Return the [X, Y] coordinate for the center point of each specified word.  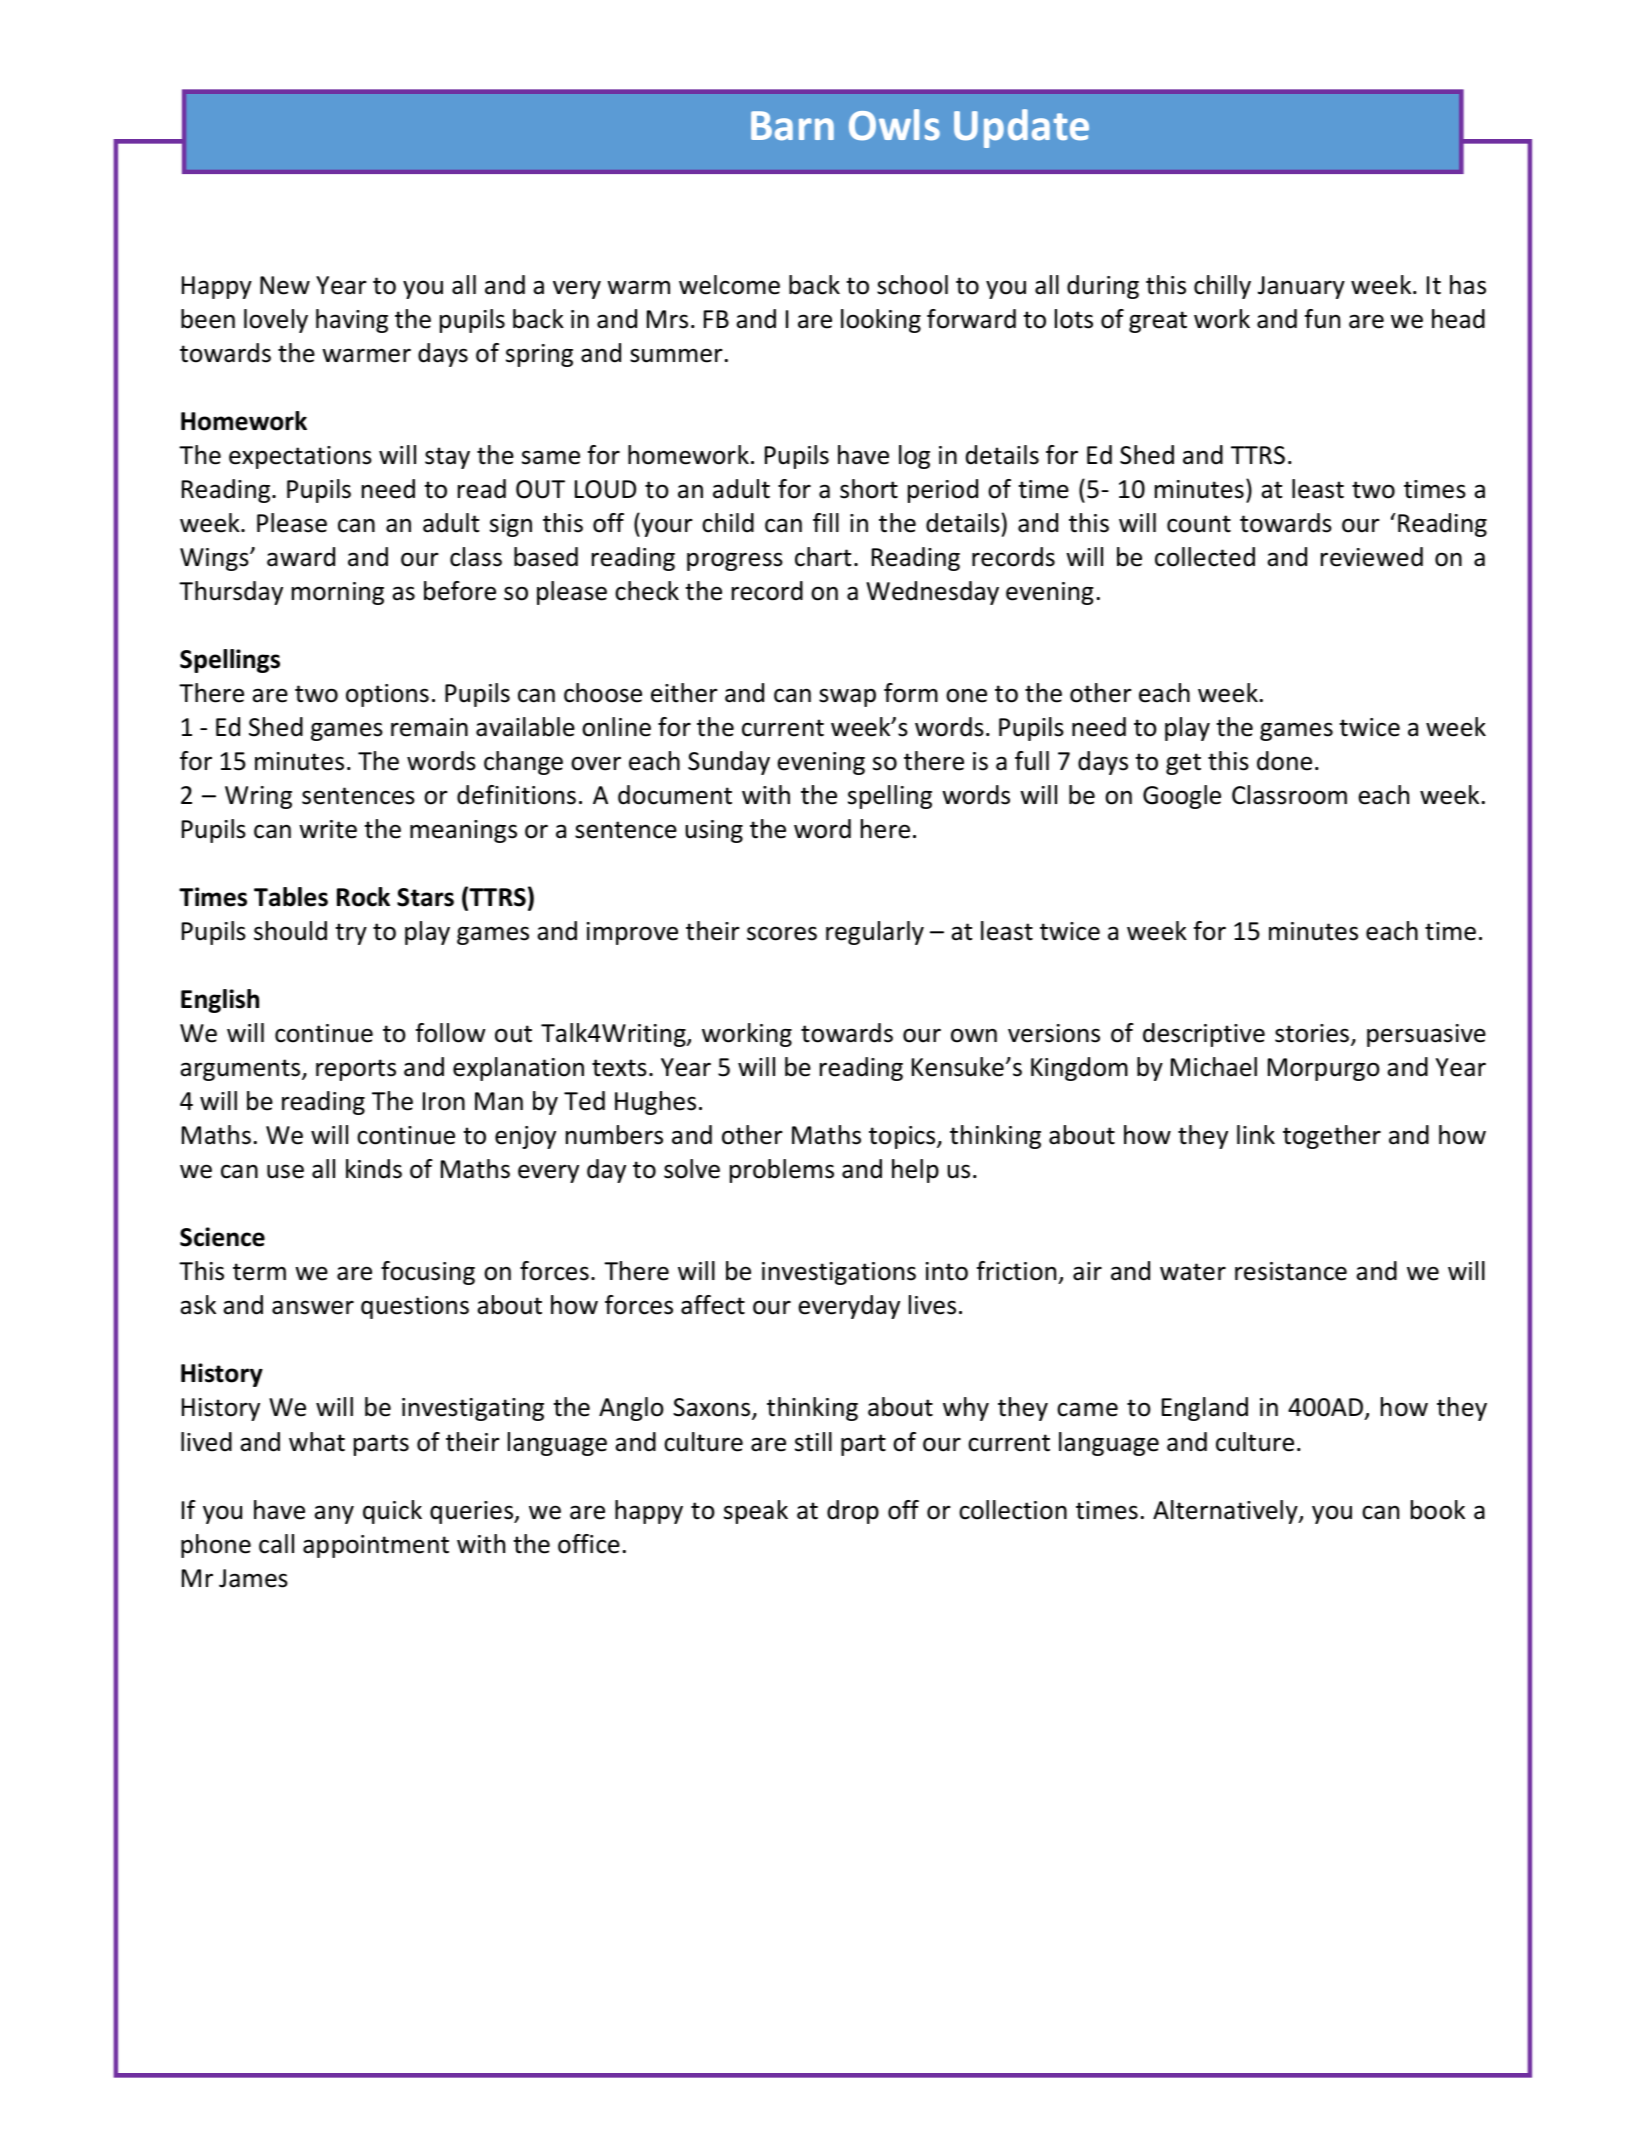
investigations [839, 1273]
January [1301, 287]
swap [847, 697]
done [1284, 761]
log [914, 457]
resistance [1291, 1271]
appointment [376, 1546]
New [285, 285]
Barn [792, 126]
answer [313, 1307]
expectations [300, 457]
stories [1312, 1033]
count [1199, 524]
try [351, 934]
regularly [875, 933]
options [387, 695]
